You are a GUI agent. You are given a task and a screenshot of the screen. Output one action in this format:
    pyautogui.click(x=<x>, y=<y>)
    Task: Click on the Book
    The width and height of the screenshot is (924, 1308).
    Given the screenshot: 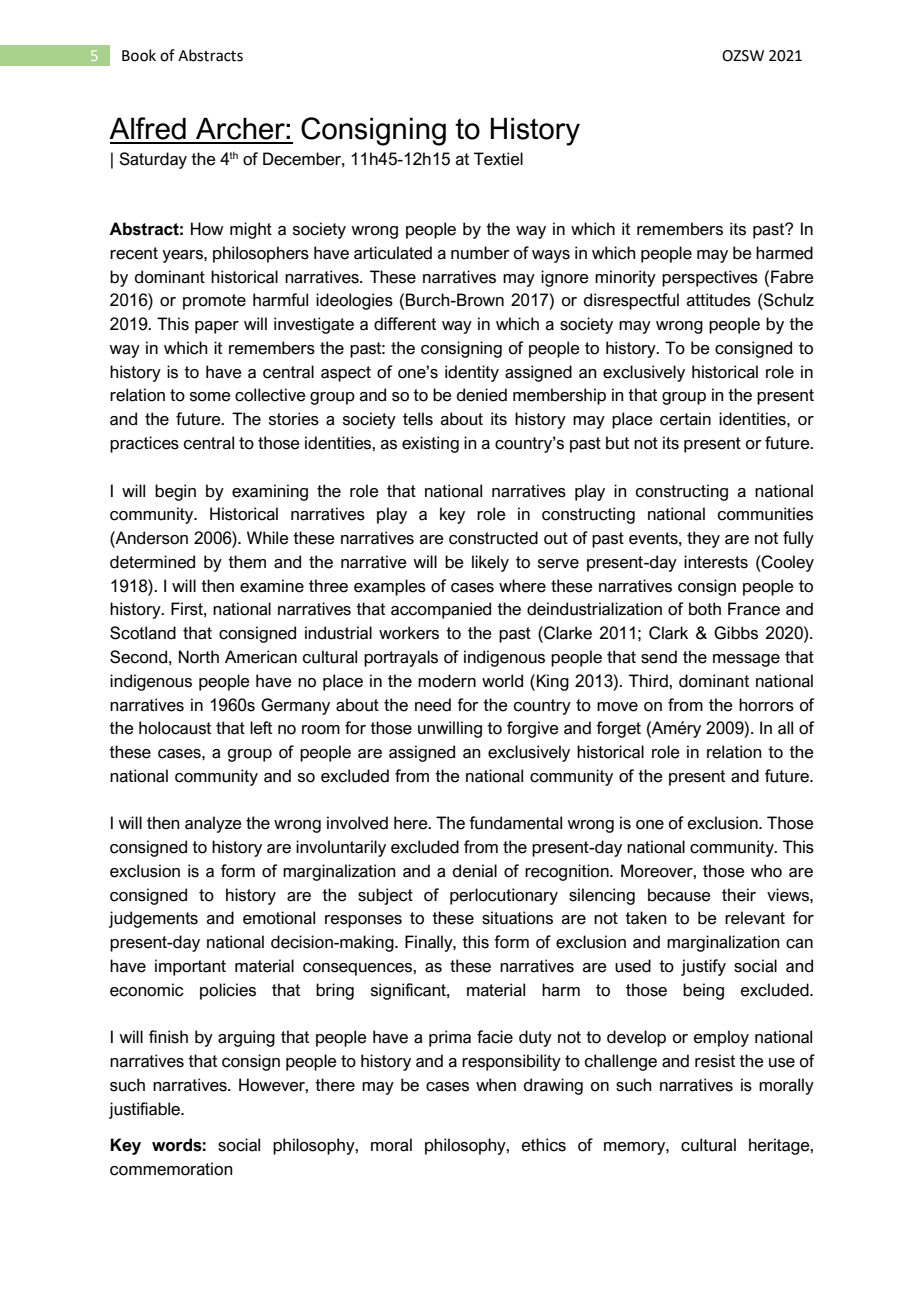 What is the action you would take?
    pyautogui.click(x=139, y=55)
